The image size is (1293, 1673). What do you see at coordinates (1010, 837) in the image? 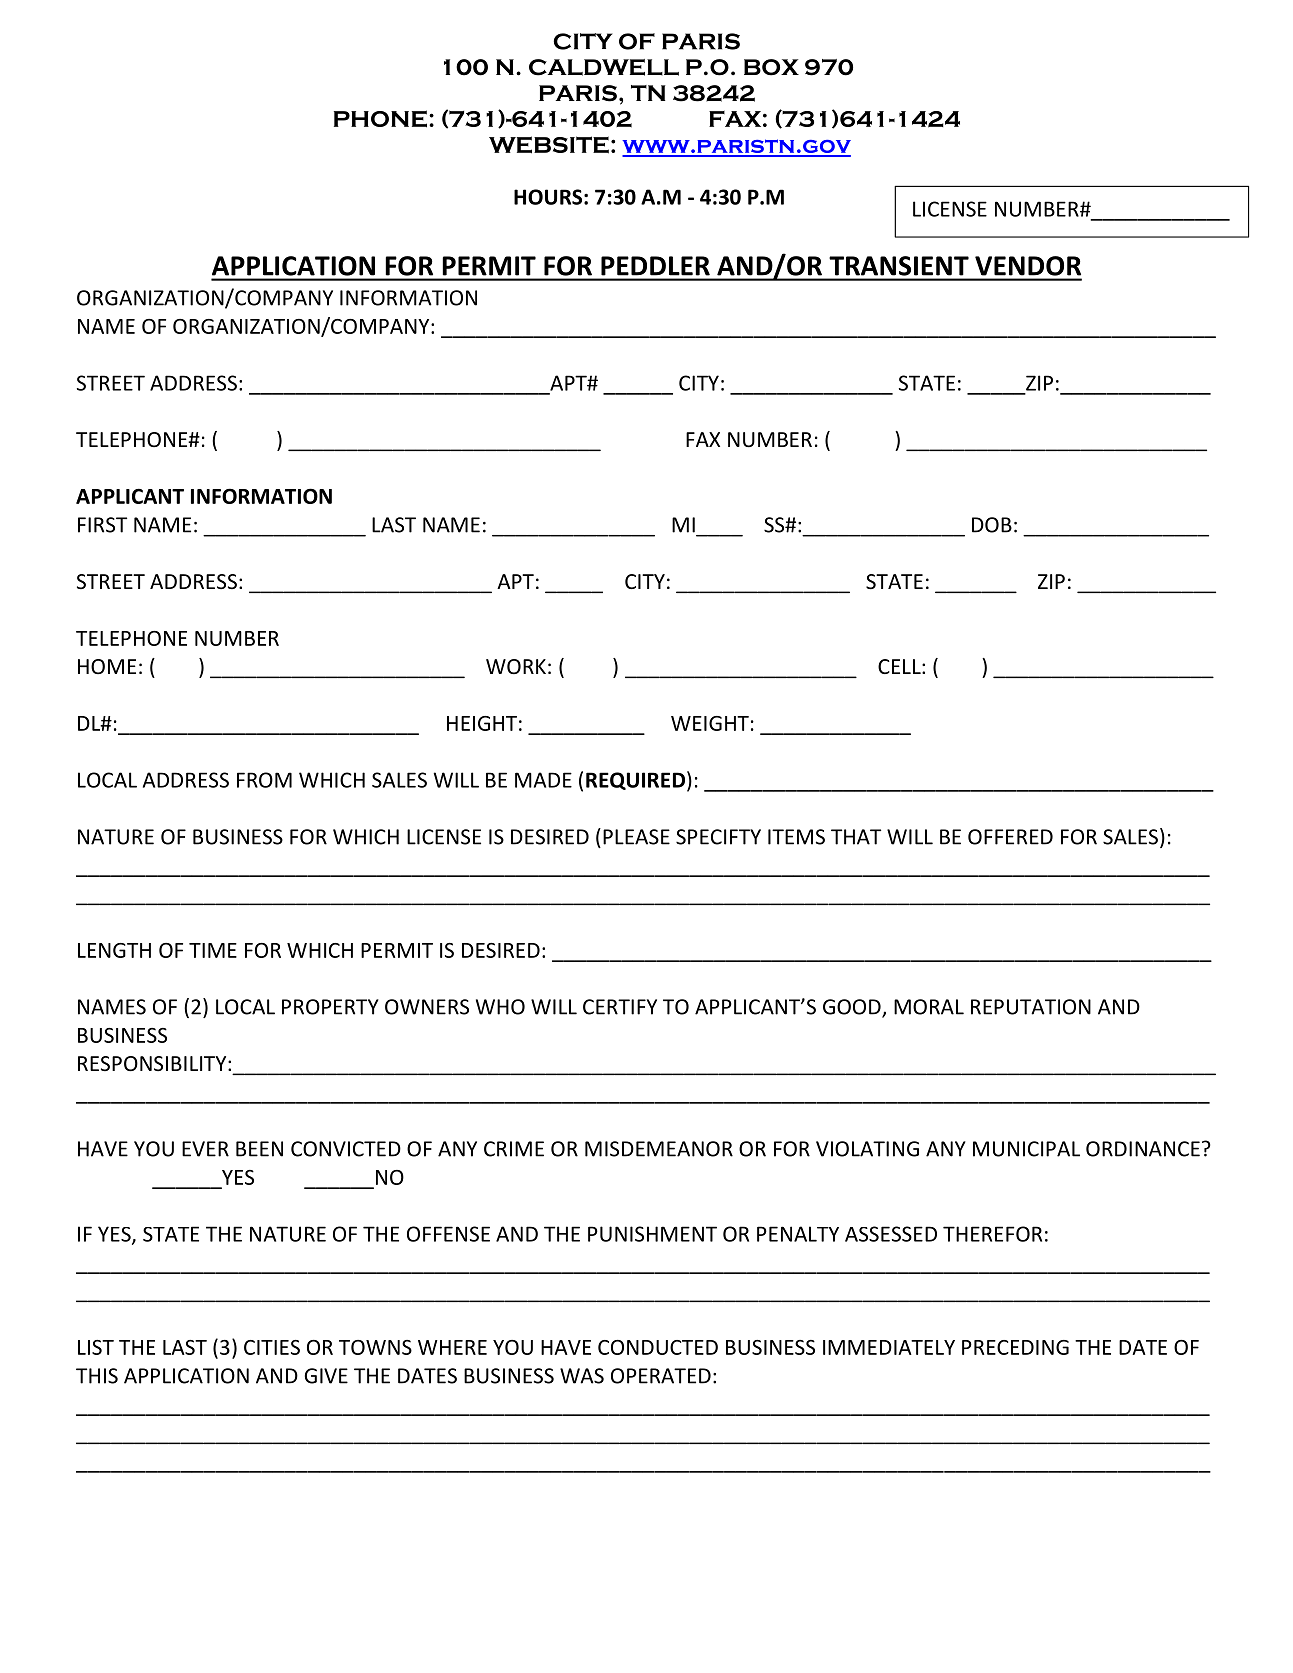
I see `OFFERED` at bounding box center [1010, 837].
